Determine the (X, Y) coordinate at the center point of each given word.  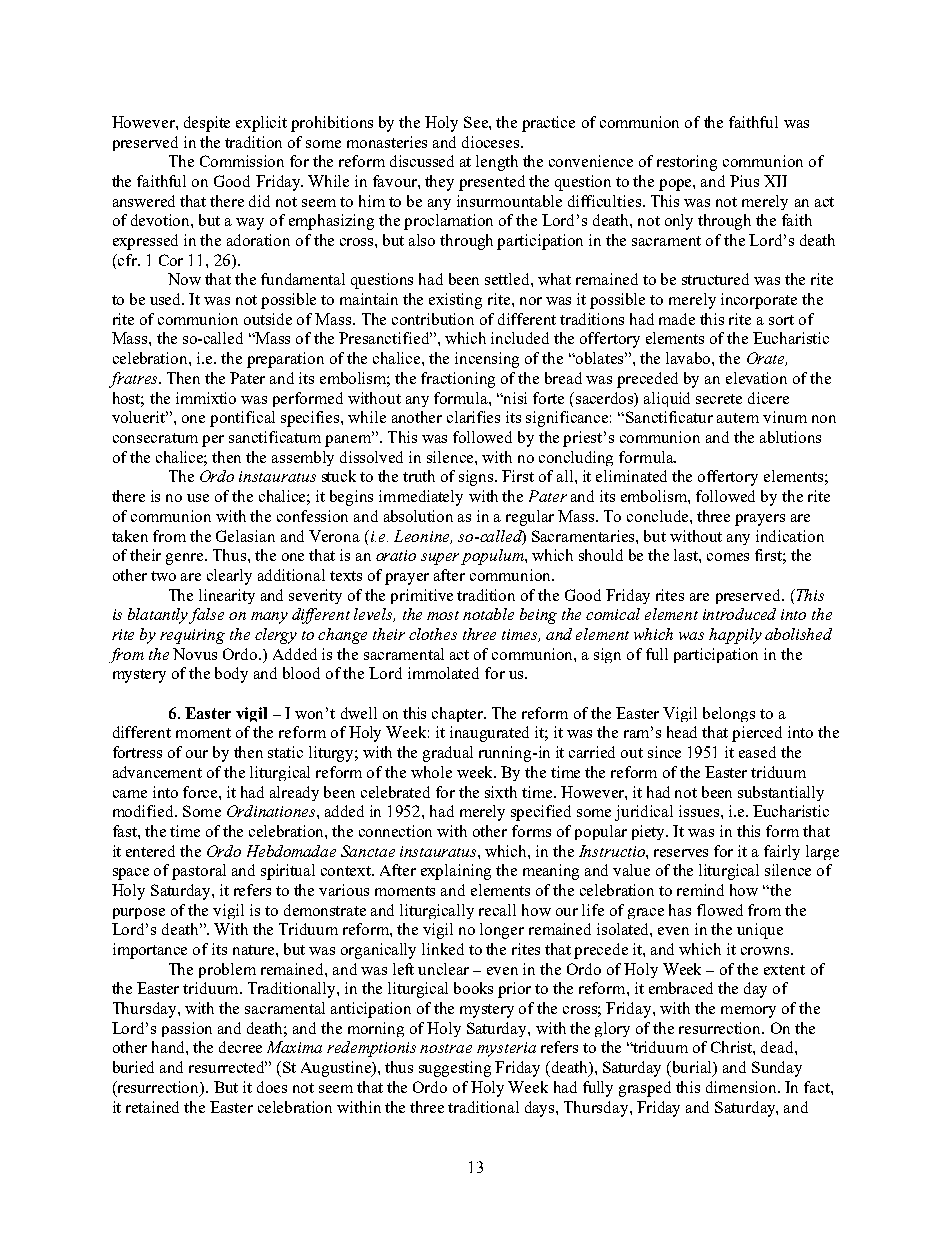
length (497, 163)
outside (268, 319)
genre (186, 559)
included (520, 338)
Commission (242, 161)
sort (781, 320)
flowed (720, 910)
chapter (458, 714)
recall (497, 910)
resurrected (228, 1067)
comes (728, 557)
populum (493, 557)
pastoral (199, 872)
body (231, 675)
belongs (729, 714)
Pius (744, 181)
